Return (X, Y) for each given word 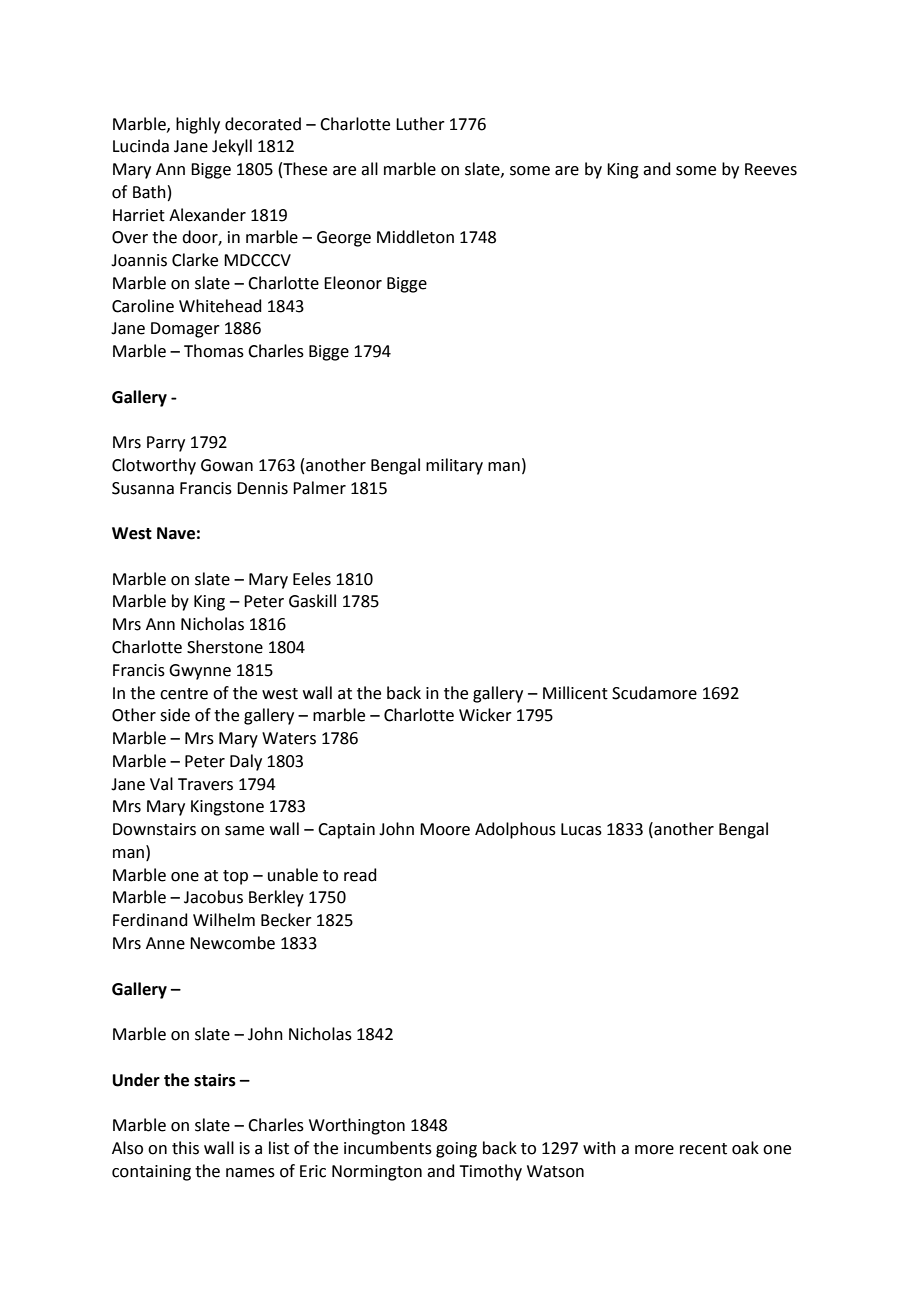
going (456, 1150)
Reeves (771, 169)
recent (703, 1149)
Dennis (262, 488)
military (454, 466)
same (244, 831)
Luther (420, 124)
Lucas (581, 829)
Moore (445, 829)
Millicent (575, 693)
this (185, 1148)
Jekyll (232, 147)
